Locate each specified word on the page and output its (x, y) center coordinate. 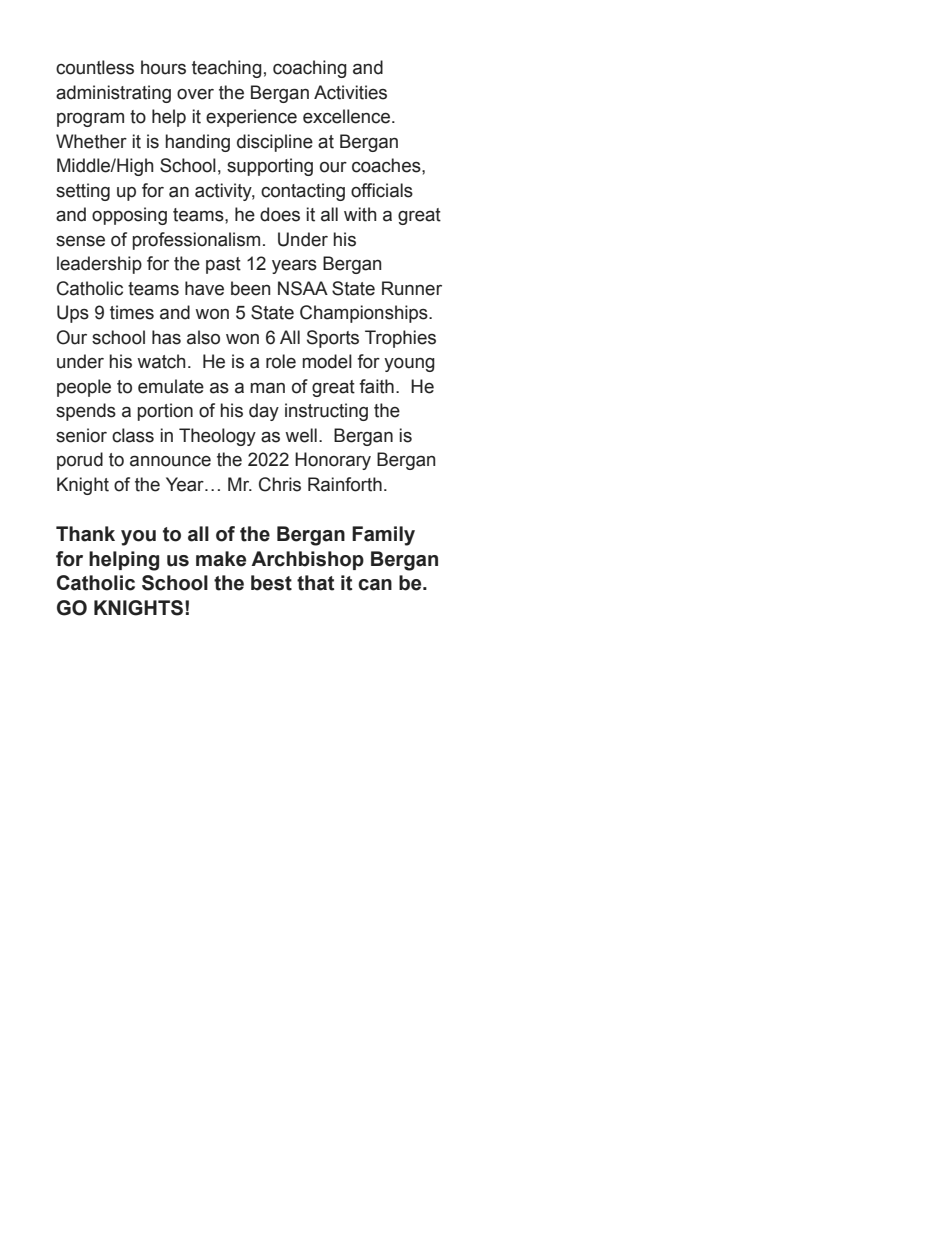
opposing (129, 216)
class (133, 435)
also (203, 337)
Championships (365, 314)
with (360, 214)
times (132, 312)
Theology (217, 437)
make (221, 559)
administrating (113, 94)
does (280, 214)
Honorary (333, 461)
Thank (85, 534)
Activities (350, 92)
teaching (227, 69)
